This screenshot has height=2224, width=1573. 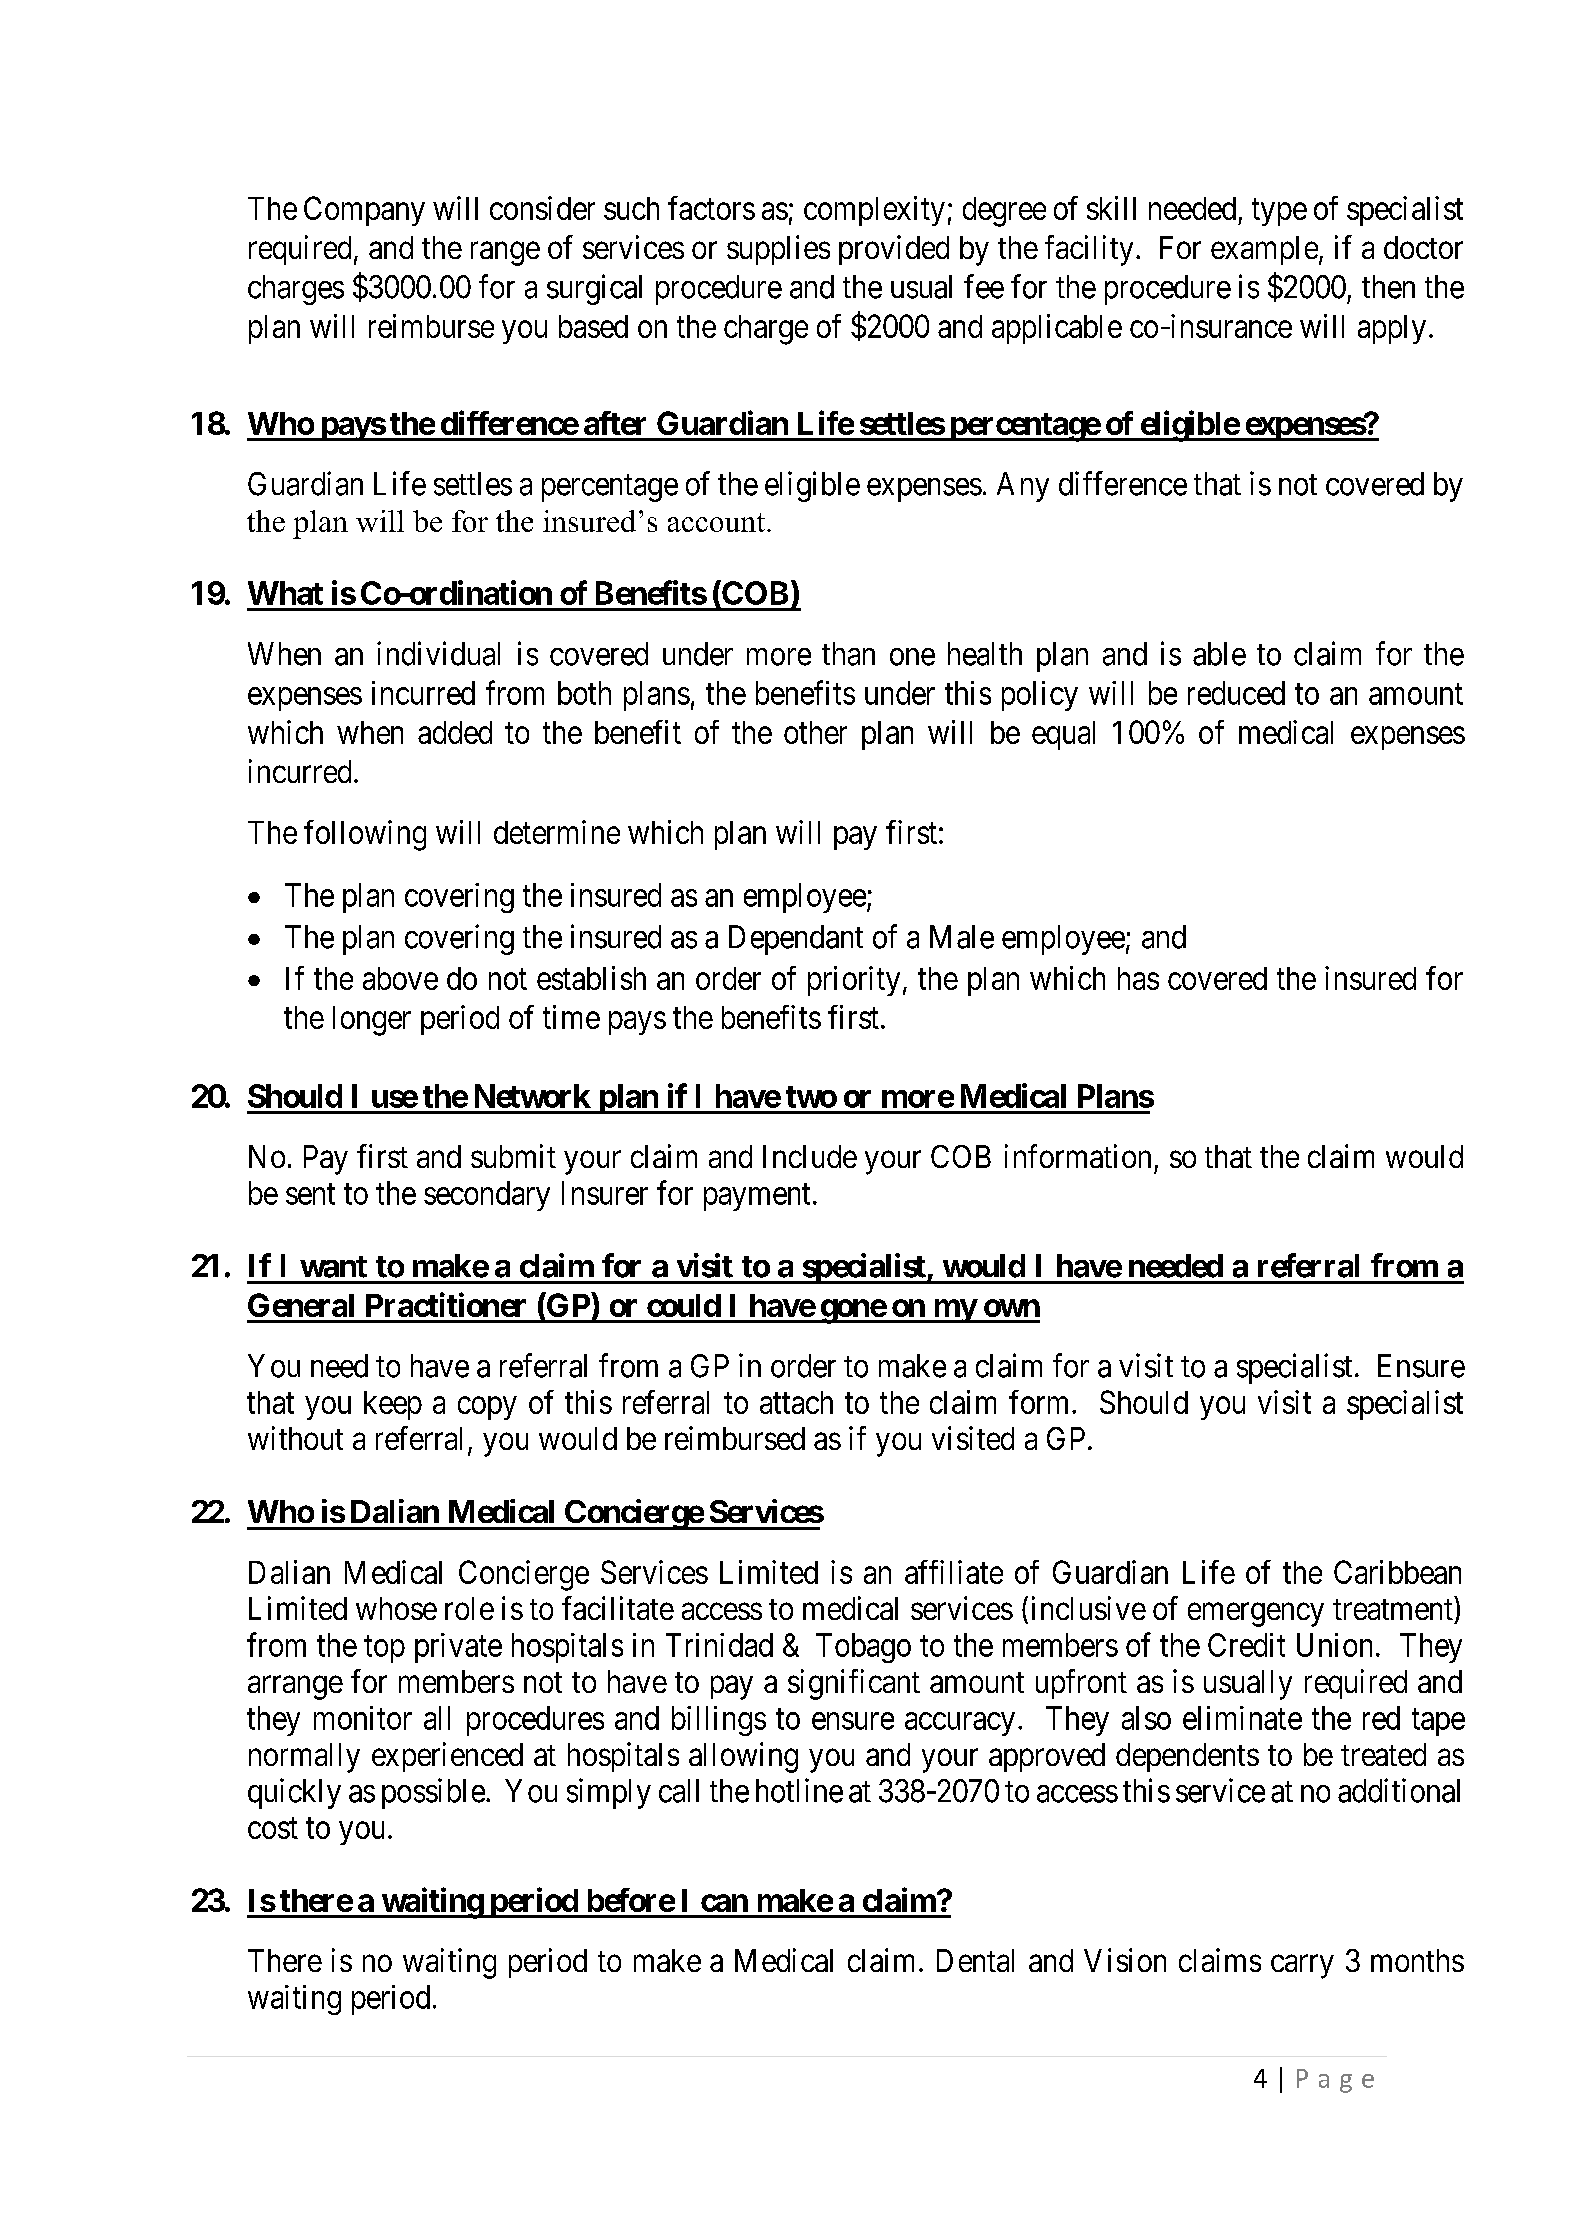 I want to click on example, so click(x=1264, y=250).
